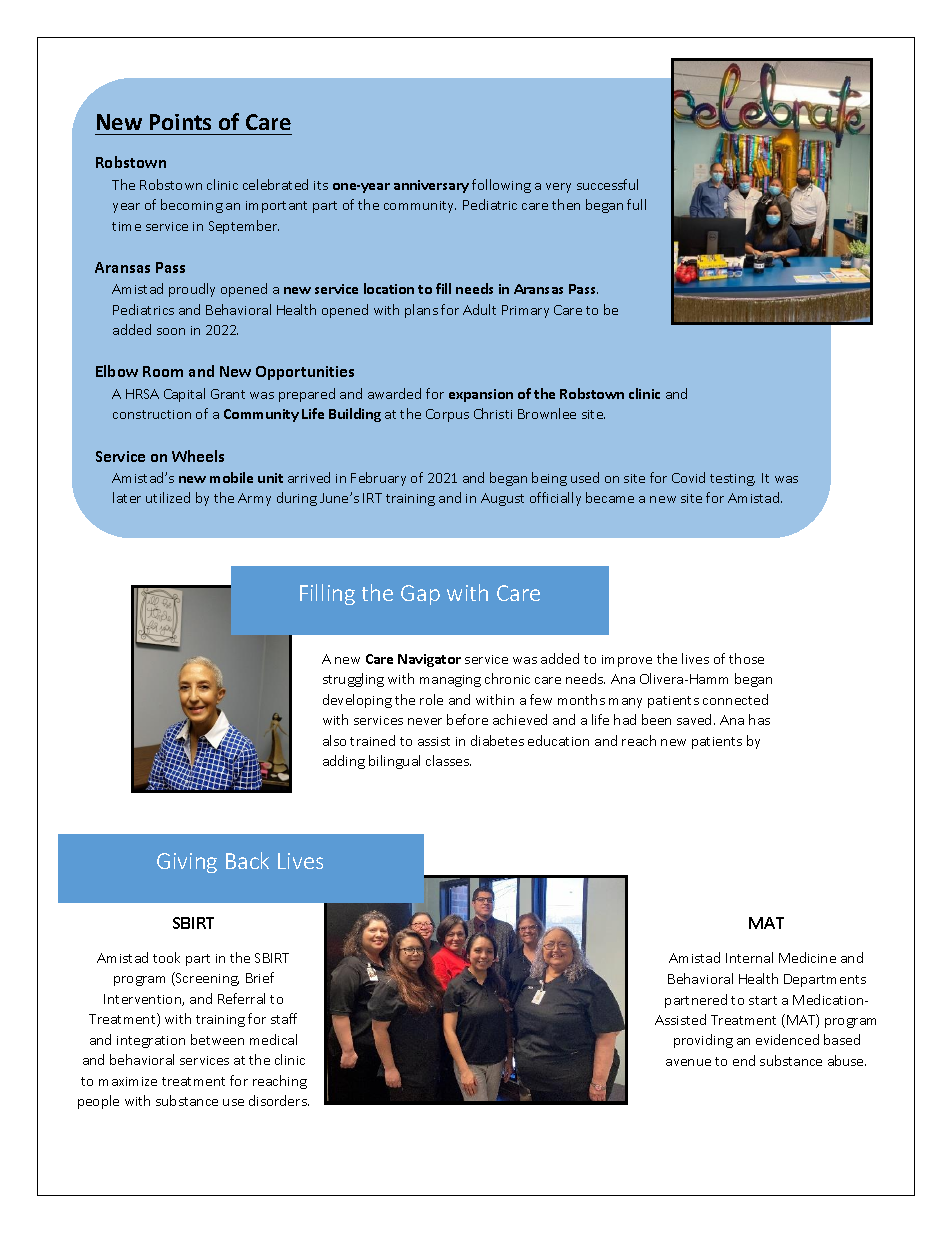  I want to click on between, so click(217, 1039).
